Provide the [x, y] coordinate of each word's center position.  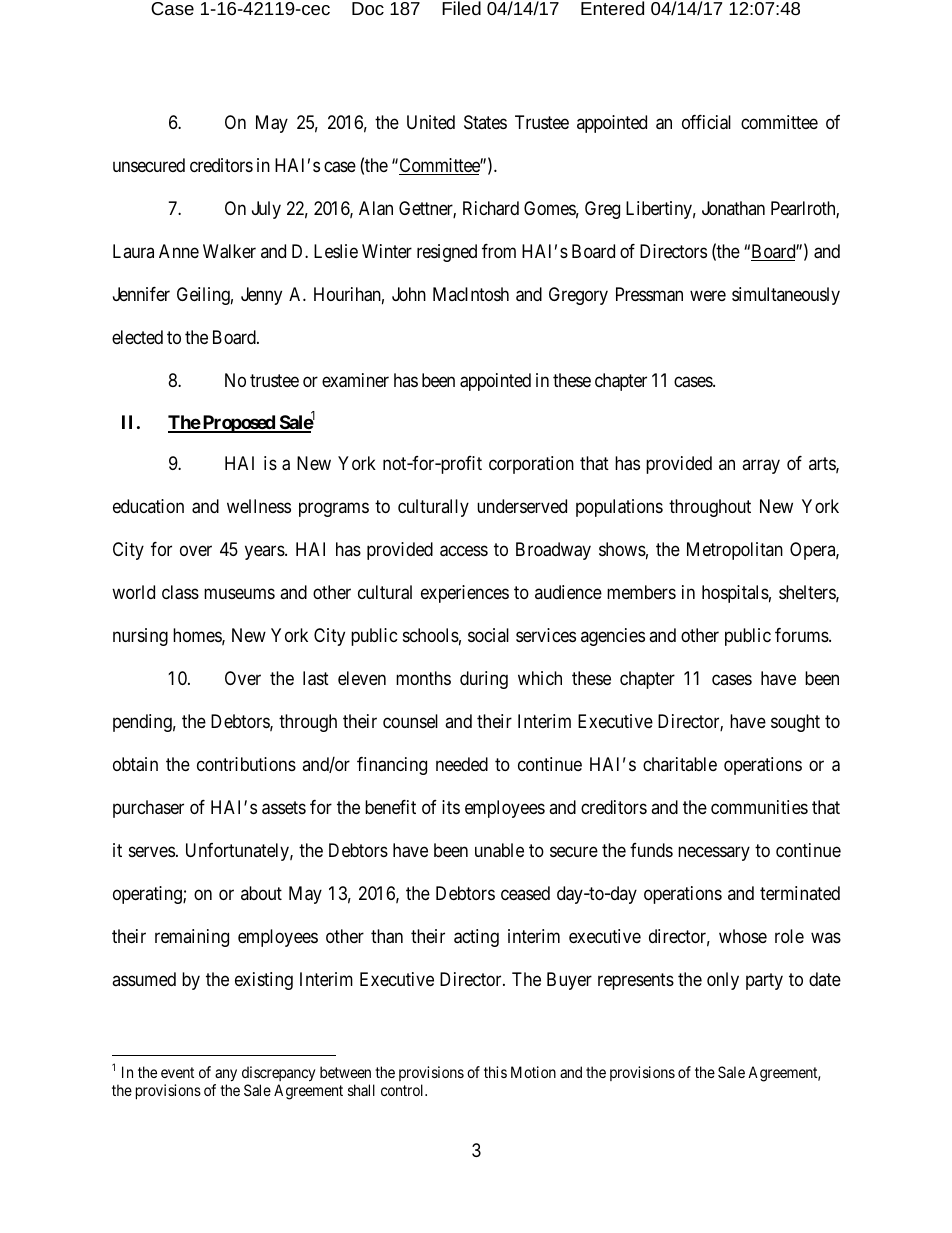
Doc [368, 8]
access [464, 551]
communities [759, 807]
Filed [461, 8]
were [708, 295]
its [451, 807]
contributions [246, 764]
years [265, 553]
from [499, 251]
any [226, 1075]
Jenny [261, 296]
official [706, 122]
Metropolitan [735, 551]
